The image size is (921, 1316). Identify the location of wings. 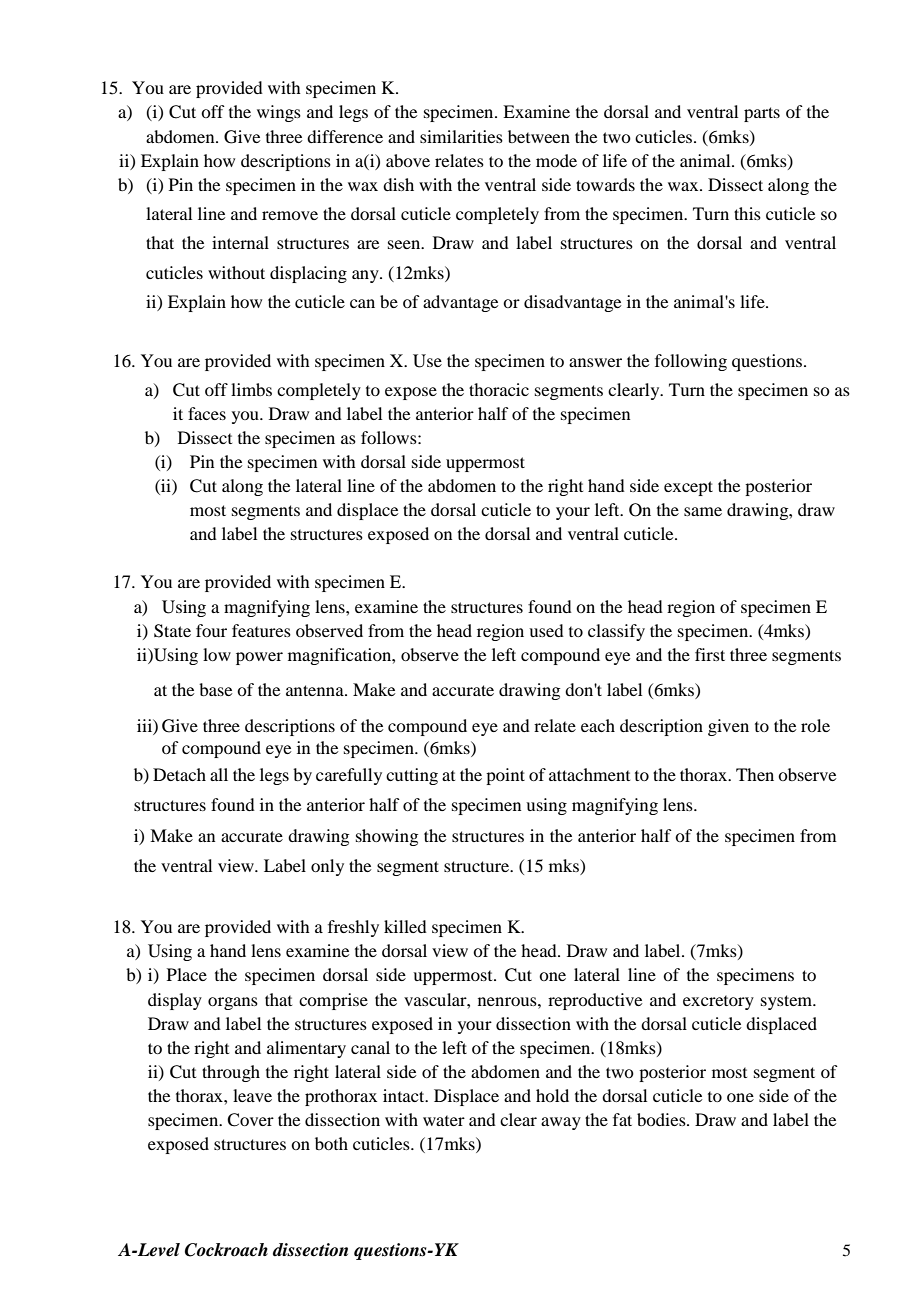
(279, 113).
